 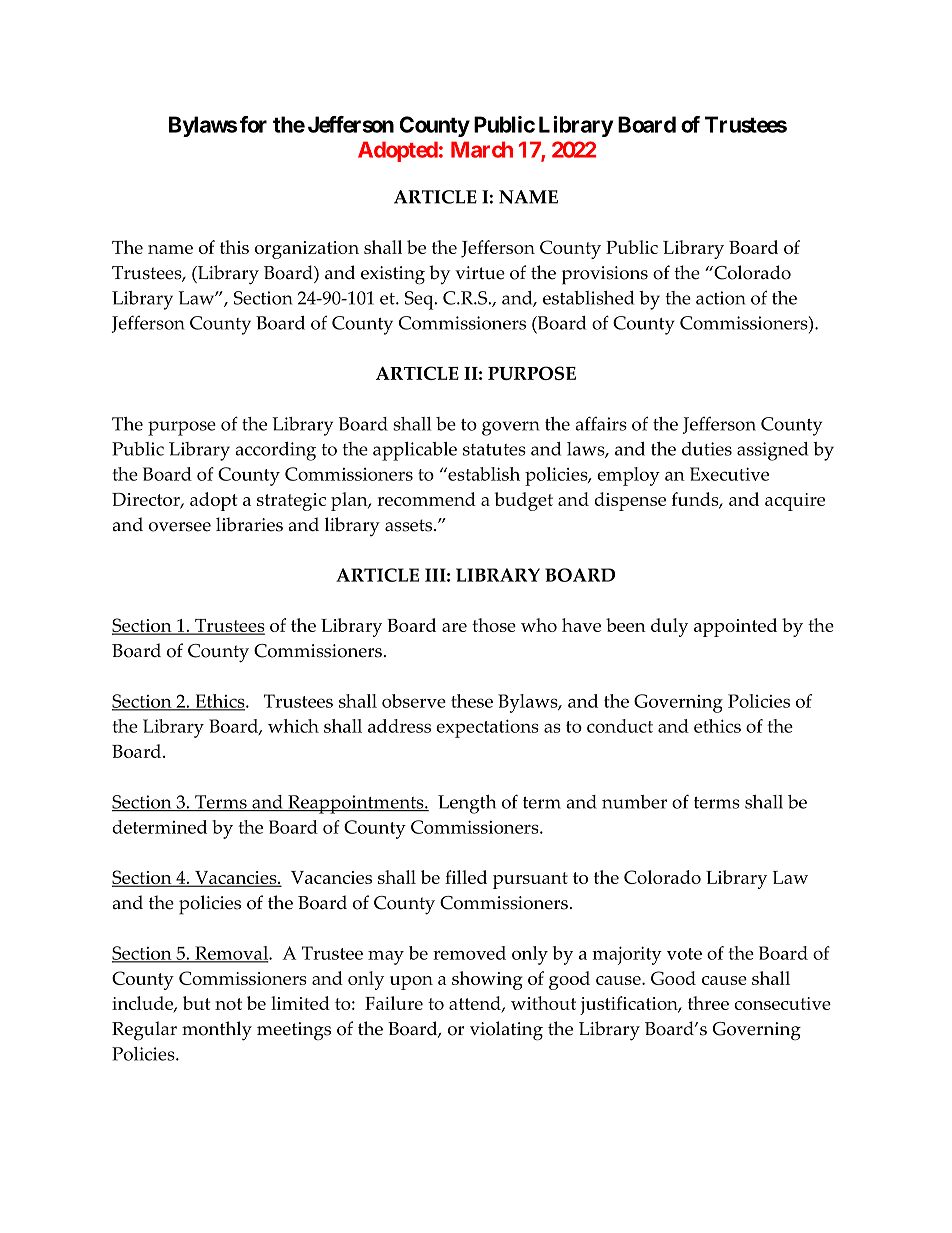 What do you see at coordinates (228, 1004) in the screenshot?
I see `not` at bounding box center [228, 1004].
